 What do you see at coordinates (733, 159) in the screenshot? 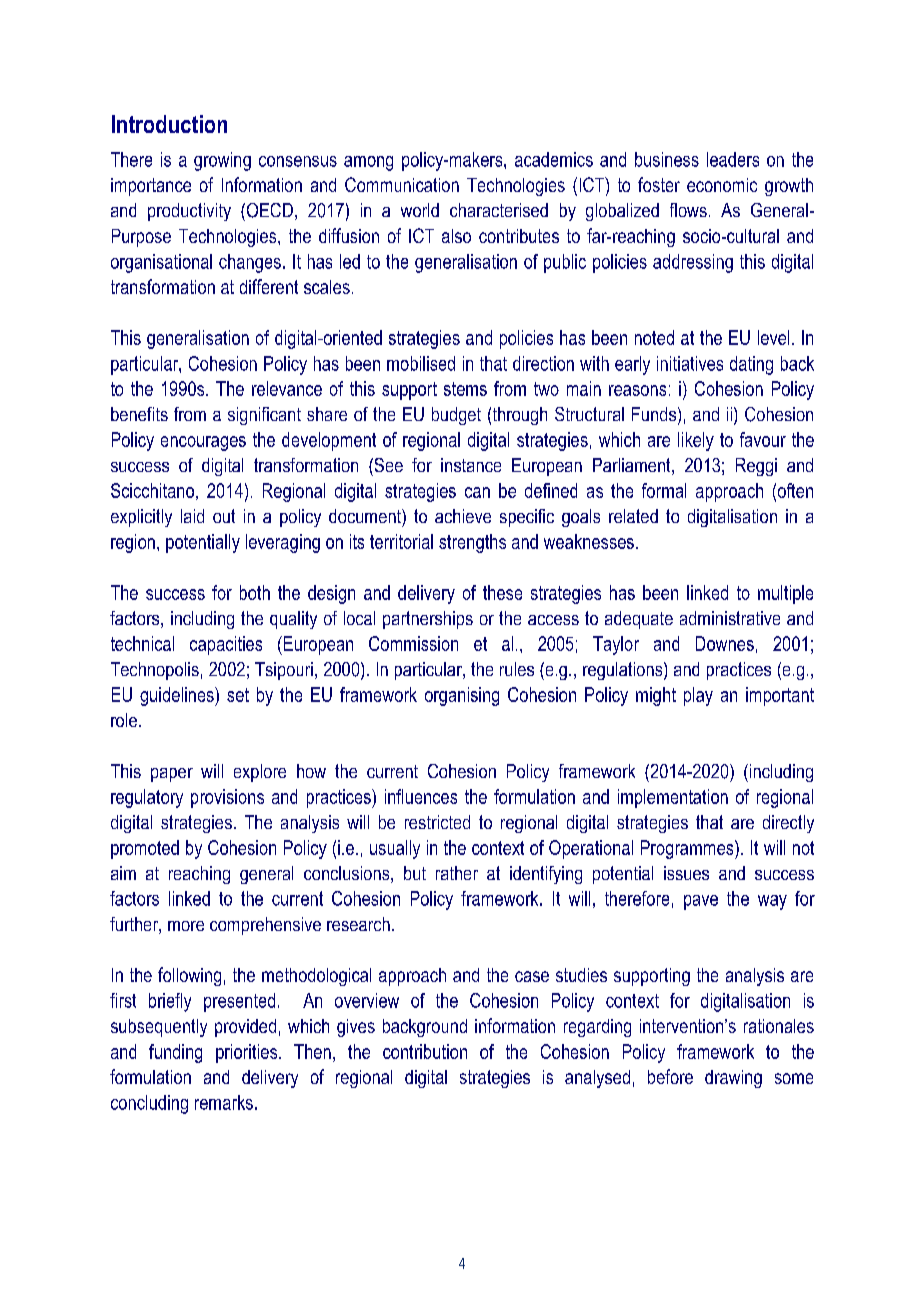
I see `leaders` at bounding box center [733, 159].
